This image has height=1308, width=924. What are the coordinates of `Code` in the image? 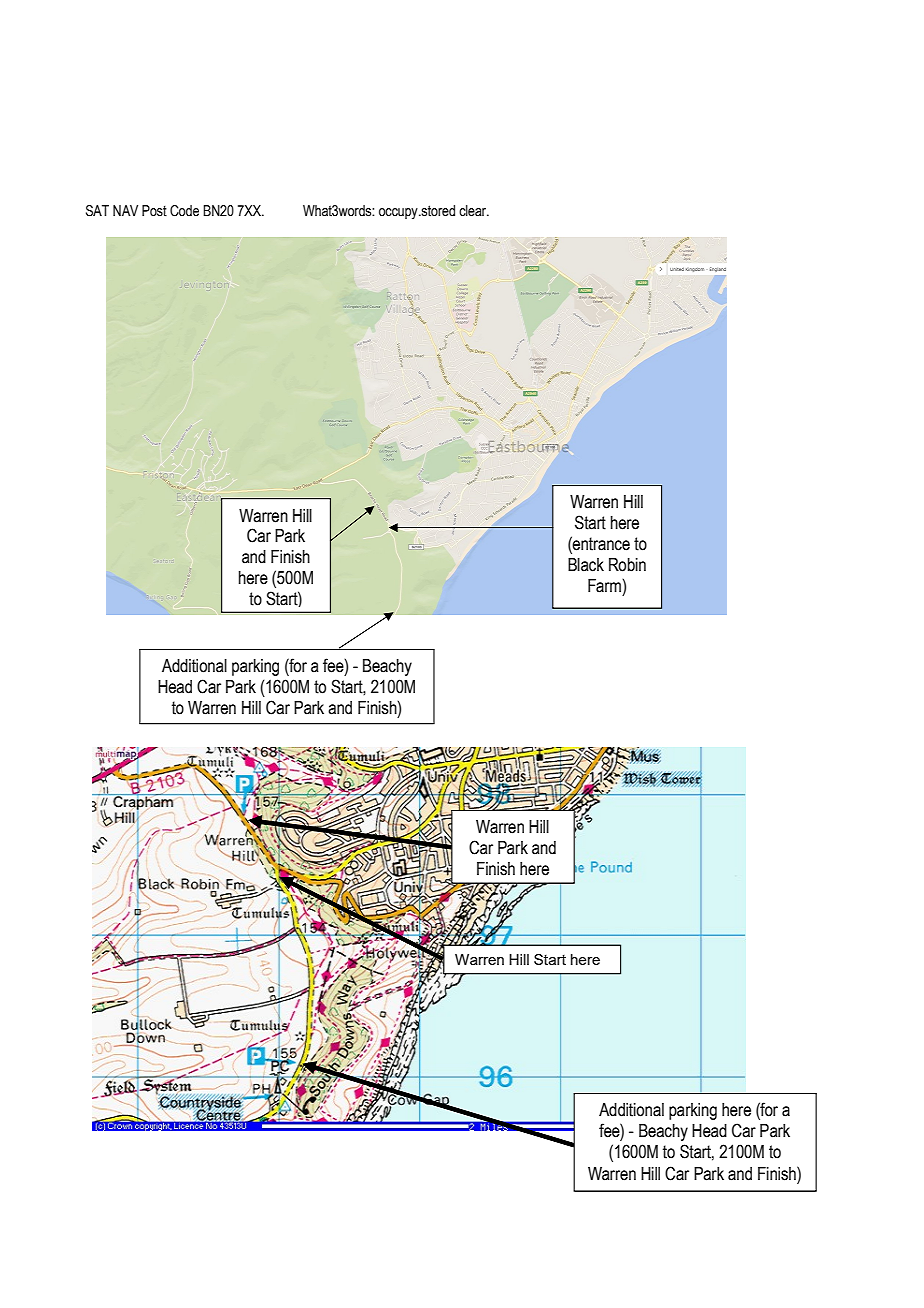 It's located at (184, 211).
